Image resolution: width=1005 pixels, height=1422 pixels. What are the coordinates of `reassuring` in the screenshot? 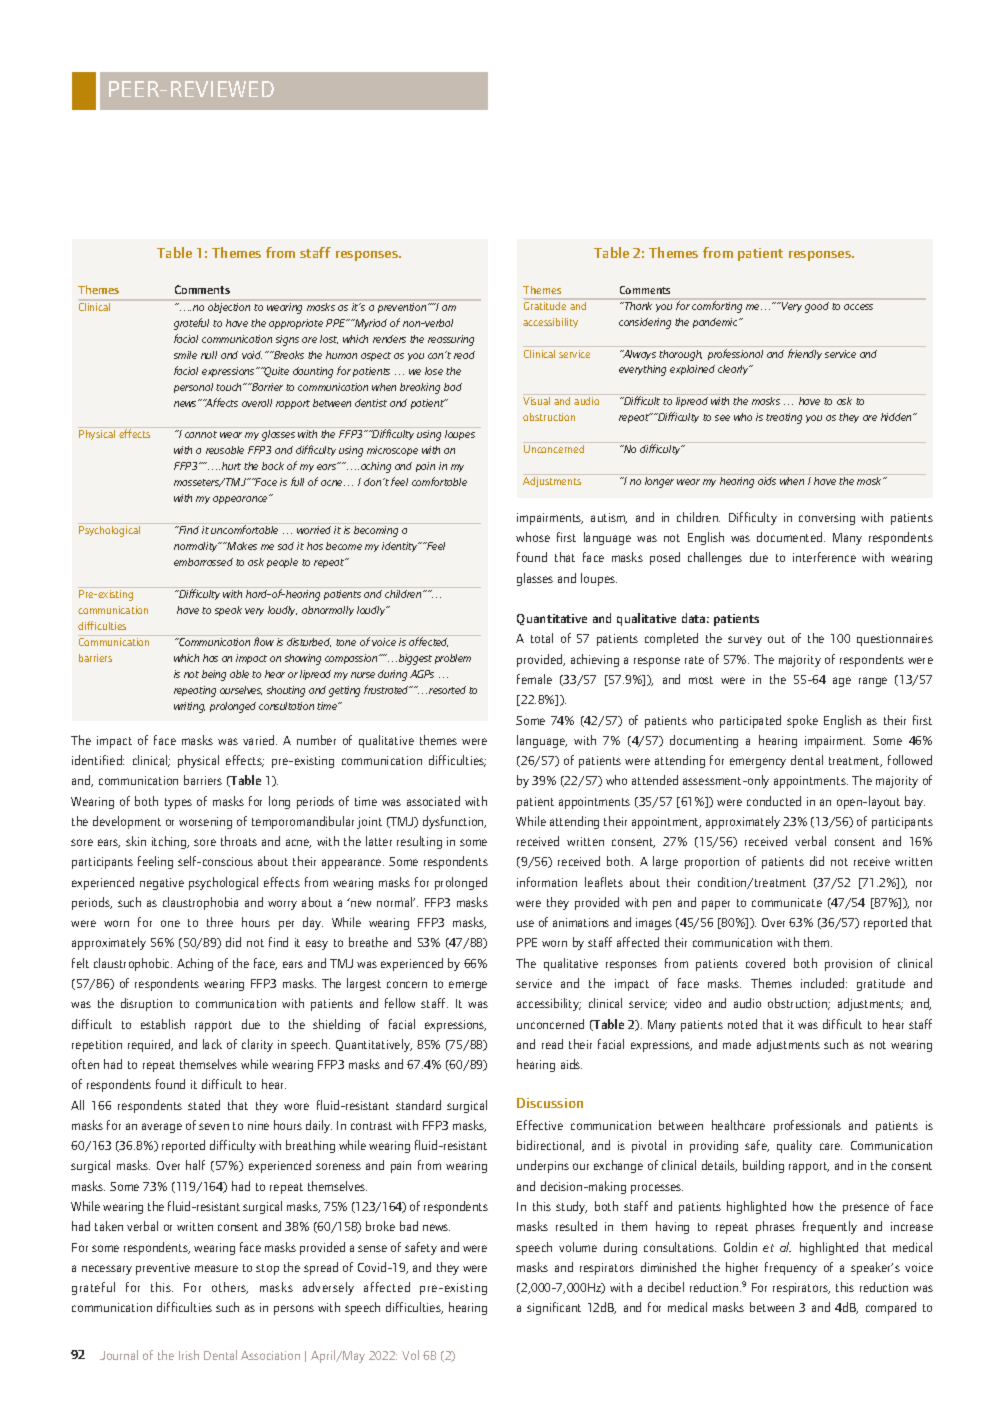 It's located at (451, 340).
